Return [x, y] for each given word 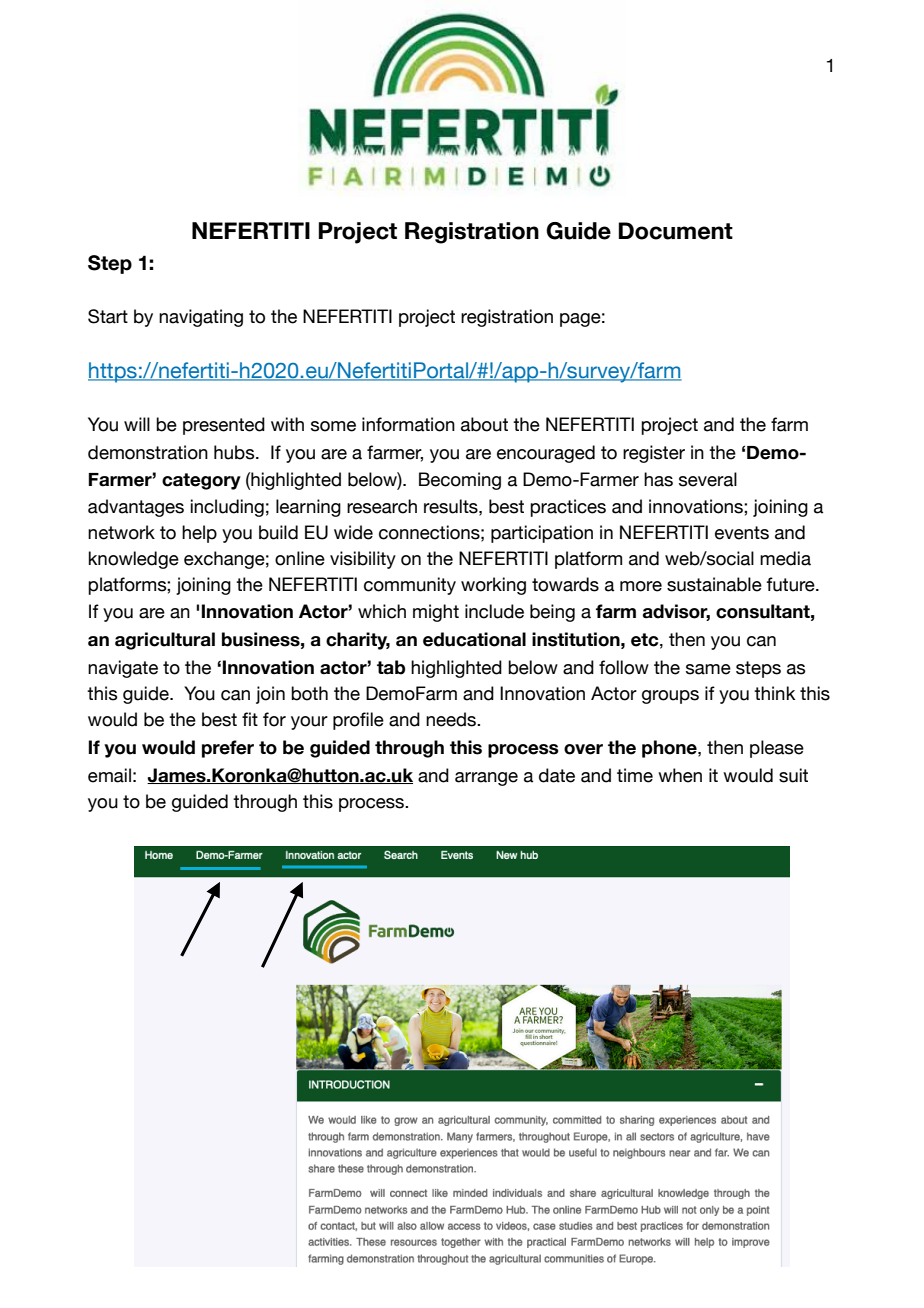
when [680, 775]
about [484, 424]
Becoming [460, 481]
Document [676, 231]
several [708, 479]
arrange [486, 779]
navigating [201, 318]
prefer [228, 749]
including [227, 508]
